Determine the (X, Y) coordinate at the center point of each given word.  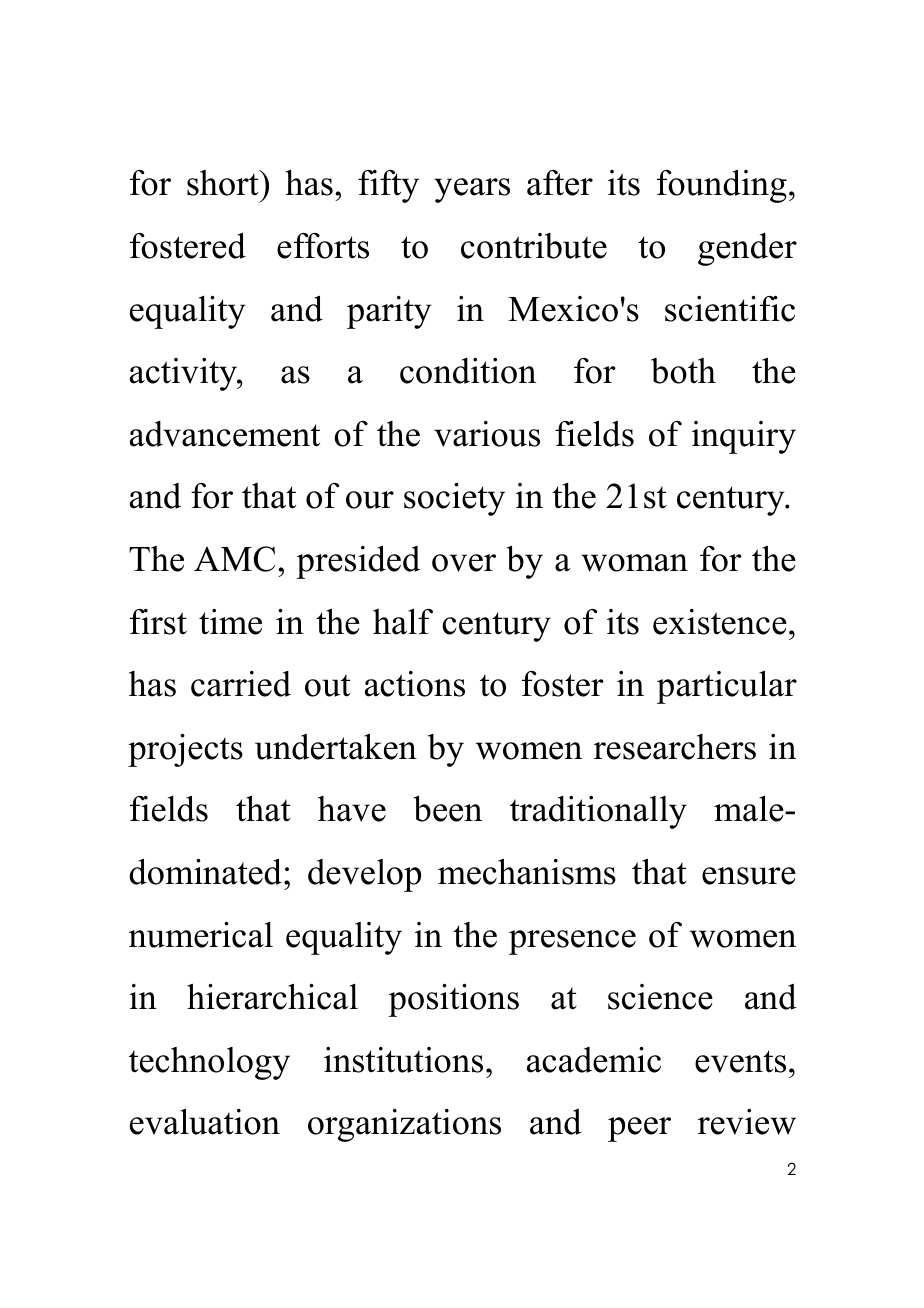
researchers (675, 747)
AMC (235, 559)
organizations (404, 1125)
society (454, 499)
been (448, 809)
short (224, 183)
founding (722, 186)
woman (634, 563)
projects (185, 750)
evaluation (205, 1122)
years (472, 190)
